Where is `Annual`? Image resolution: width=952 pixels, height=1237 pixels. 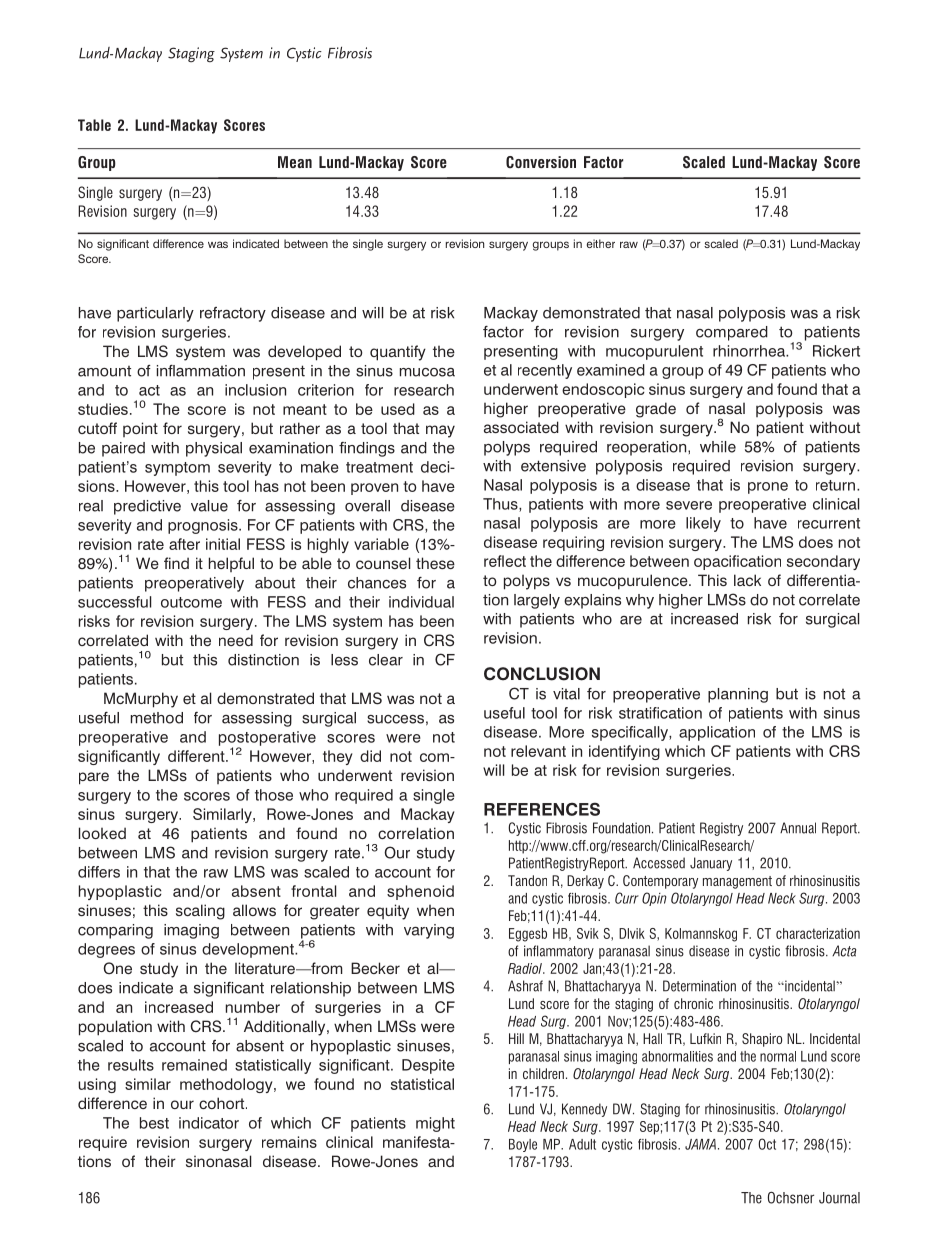 Annual is located at coordinates (798, 828).
